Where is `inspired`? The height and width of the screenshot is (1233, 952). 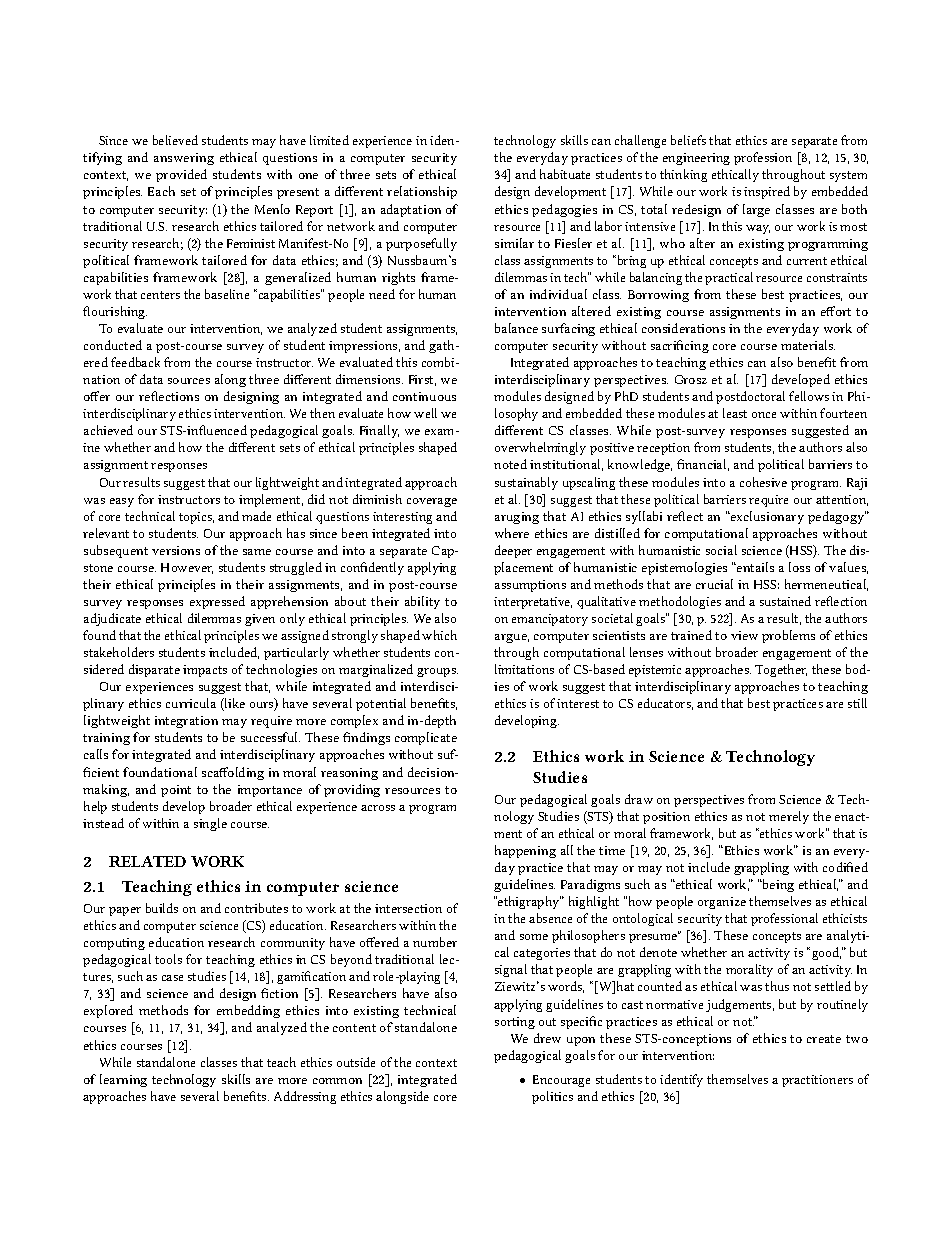 inspired is located at coordinates (767, 192).
